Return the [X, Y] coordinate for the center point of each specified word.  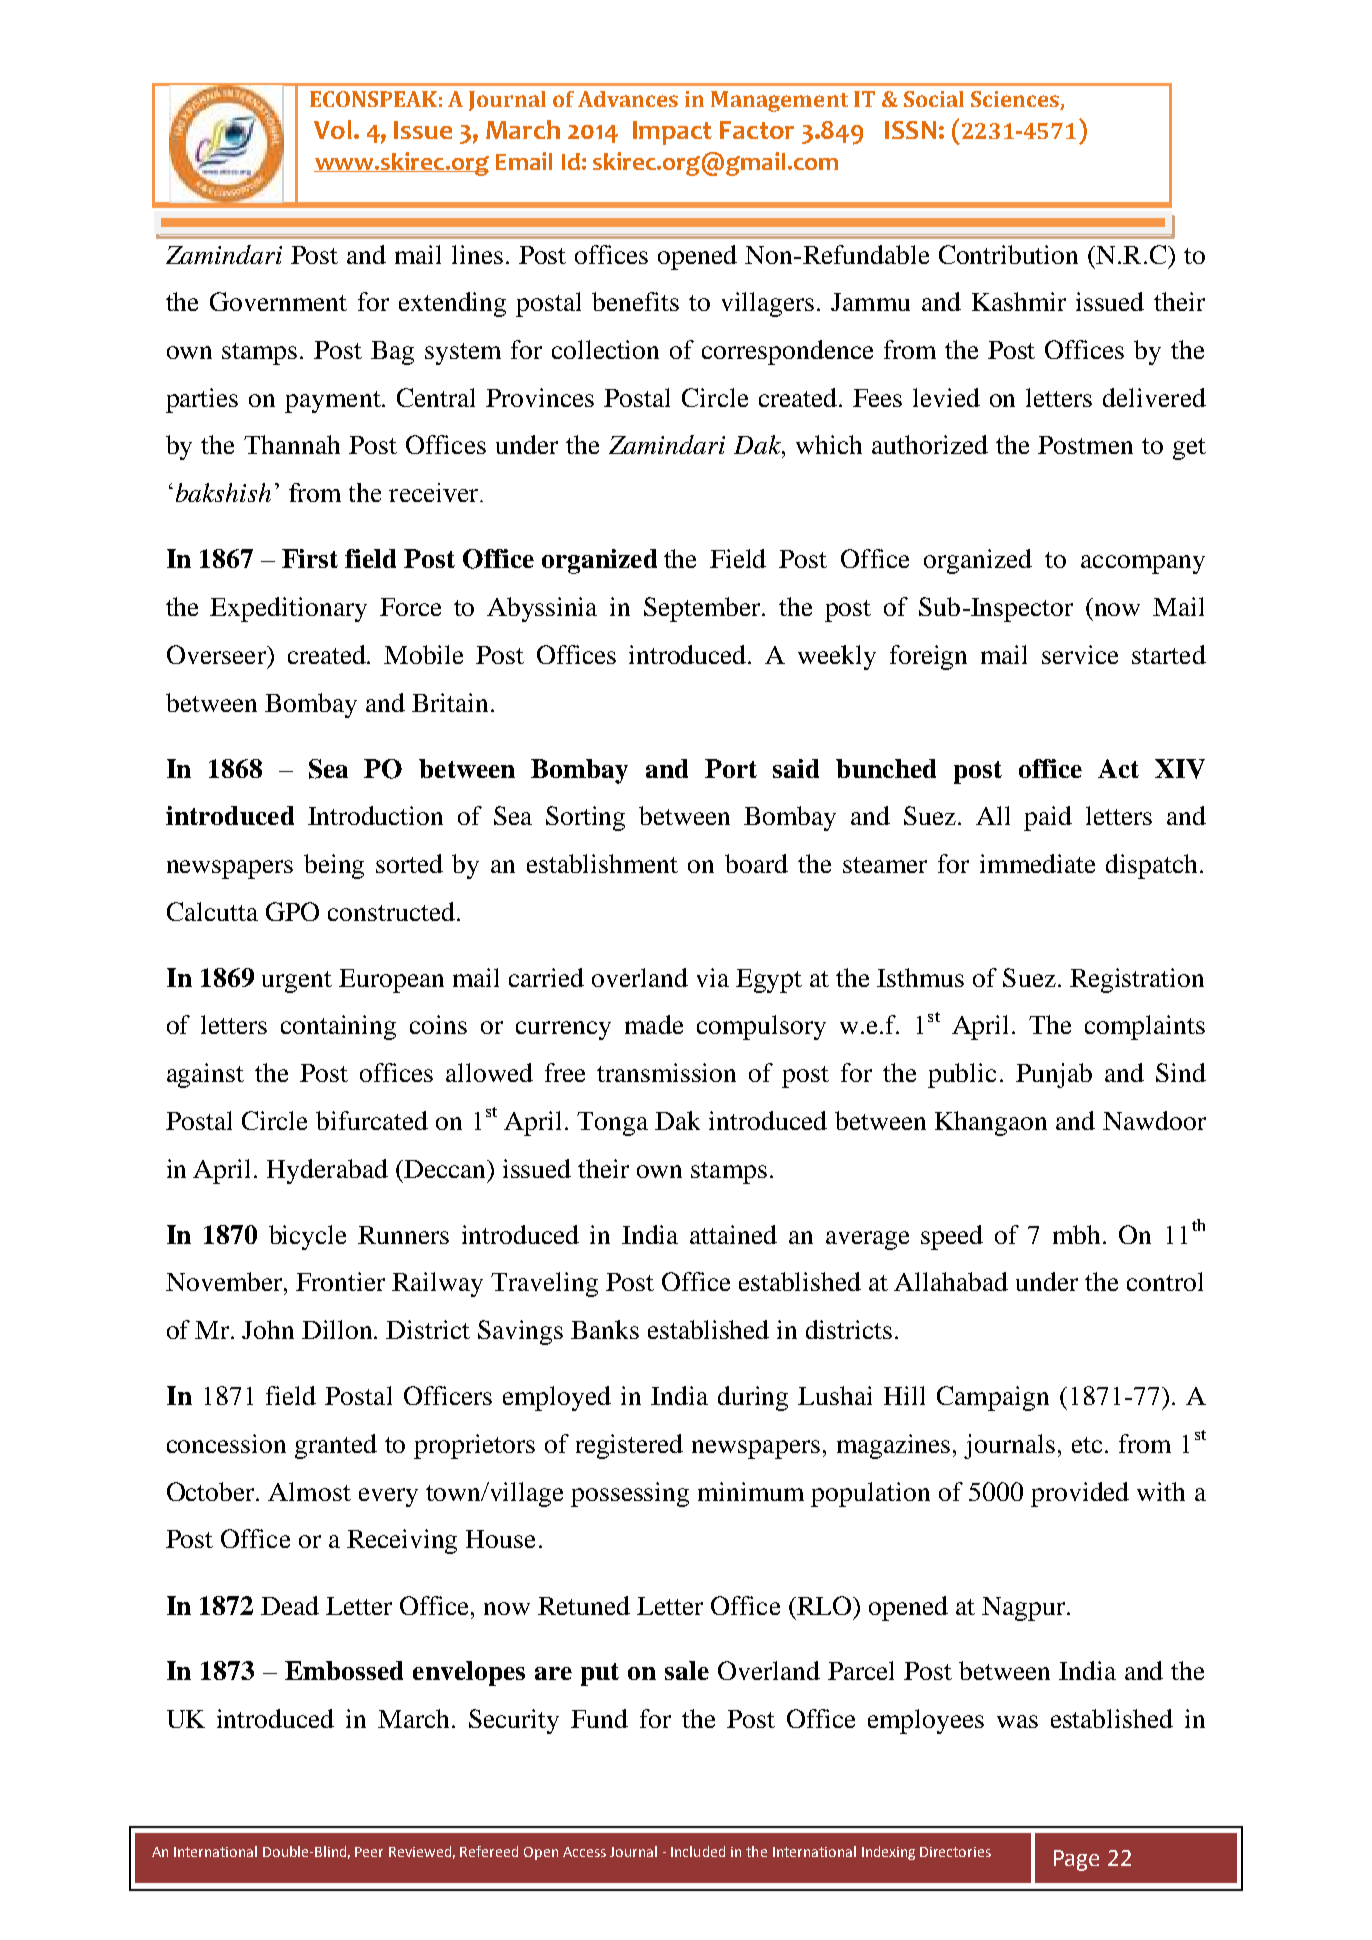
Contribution [1008, 254]
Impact [672, 133]
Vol [333, 129]
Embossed [344, 1670]
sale [687, 1670]
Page [1076, 1860]
